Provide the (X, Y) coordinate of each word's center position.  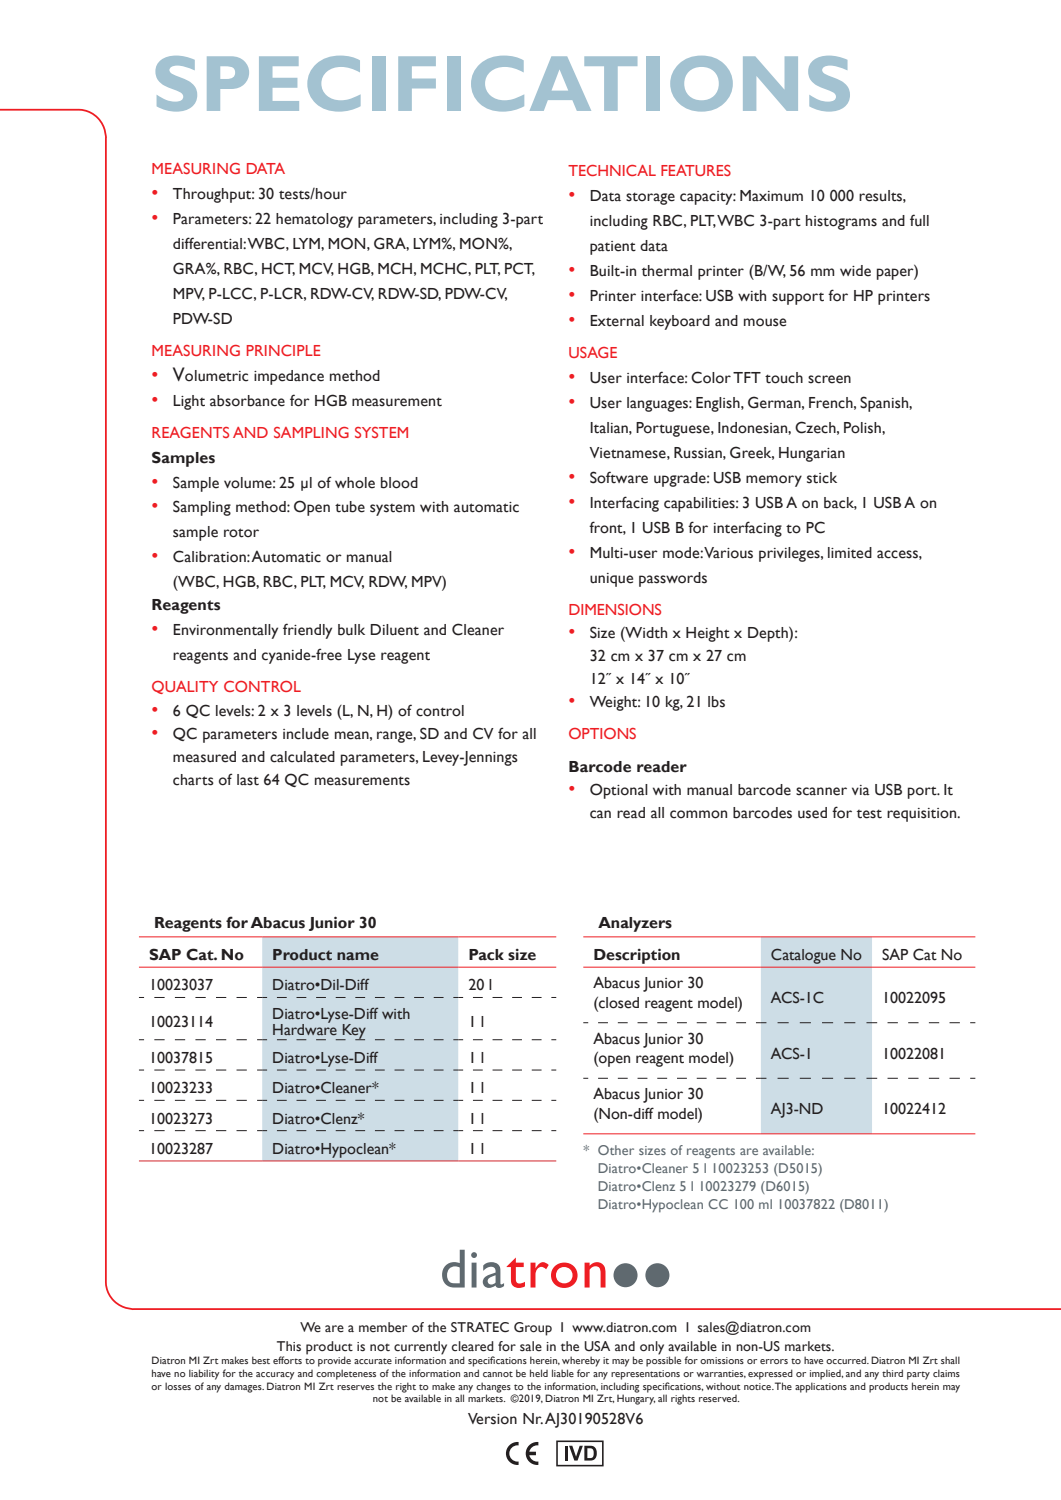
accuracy (275, 1376)
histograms (841, 222)
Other (616, 1150)
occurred (847, 1360)
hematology (314, 220)
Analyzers (635, 924)
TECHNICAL (612, 170)
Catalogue (803, 956)
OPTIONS (602, 733)
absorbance (247, 401)
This (289, 1346)
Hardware (305, 1028)
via (861, 790)
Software (619, 477)
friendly (307, 631)
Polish (863, 428)
